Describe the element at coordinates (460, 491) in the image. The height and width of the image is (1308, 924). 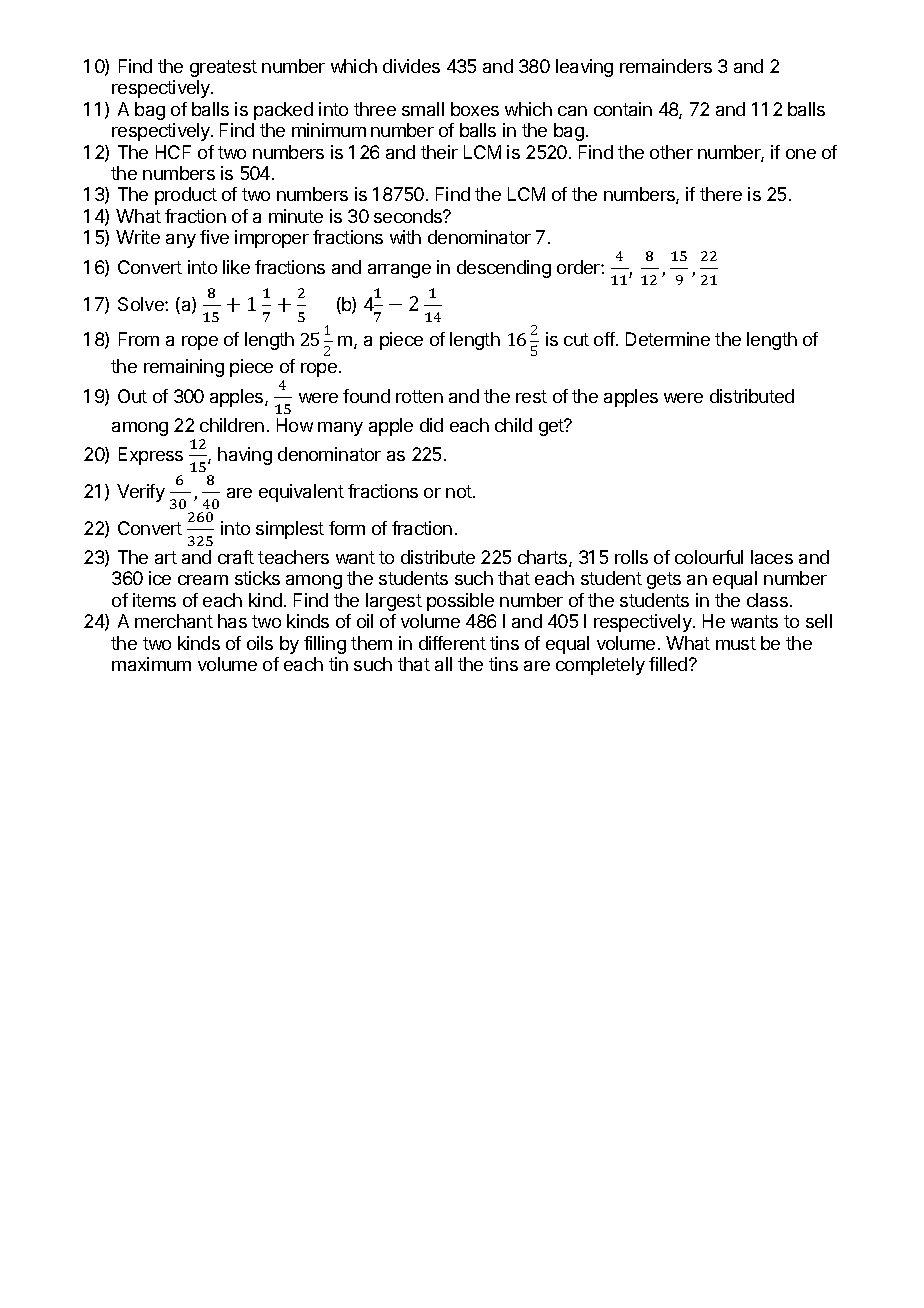
I see `not` at that location.
